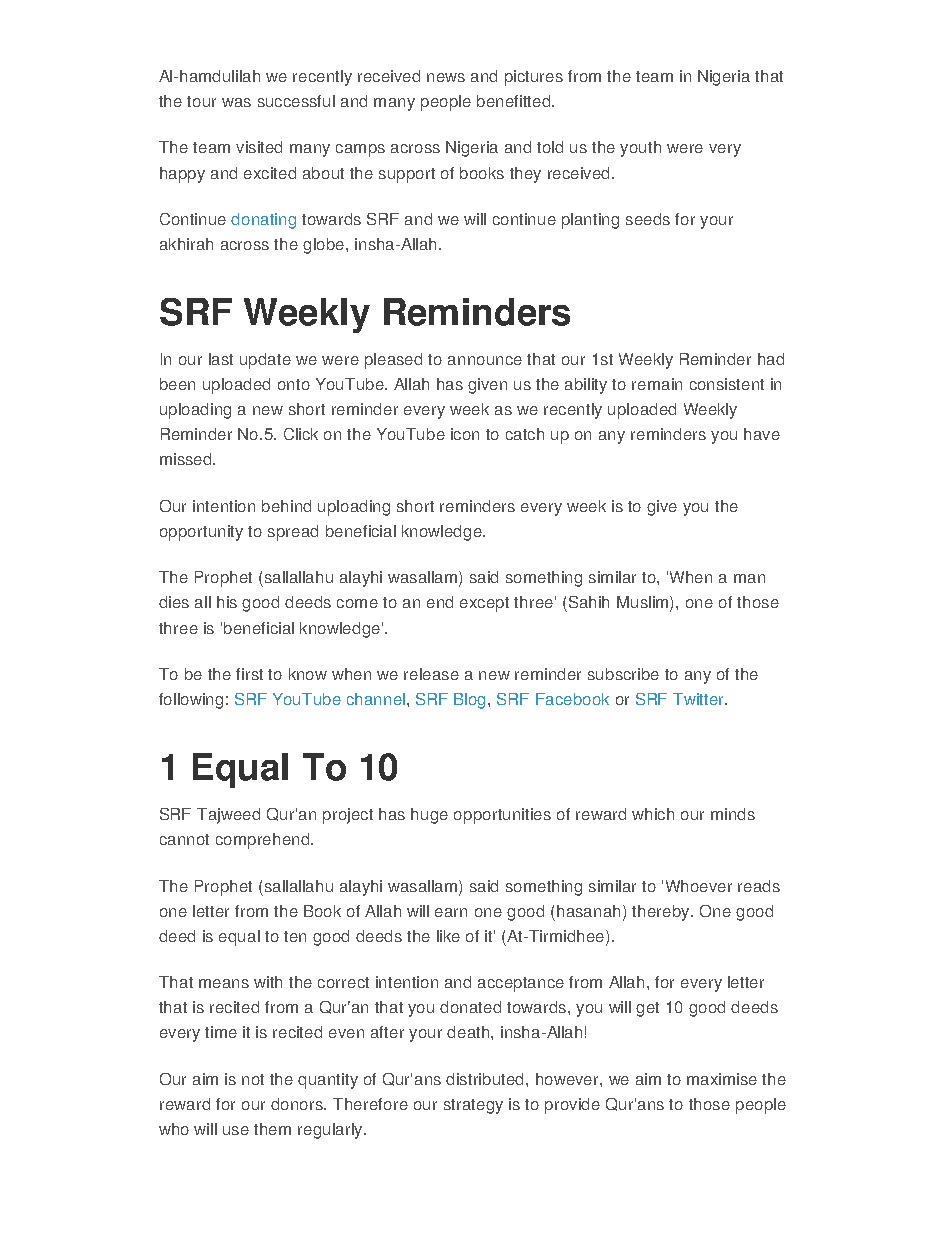 The width and height of the image is (952, 1233). Describe the element at coordinates (640, 149) in the image. I see `youth` at that location.
